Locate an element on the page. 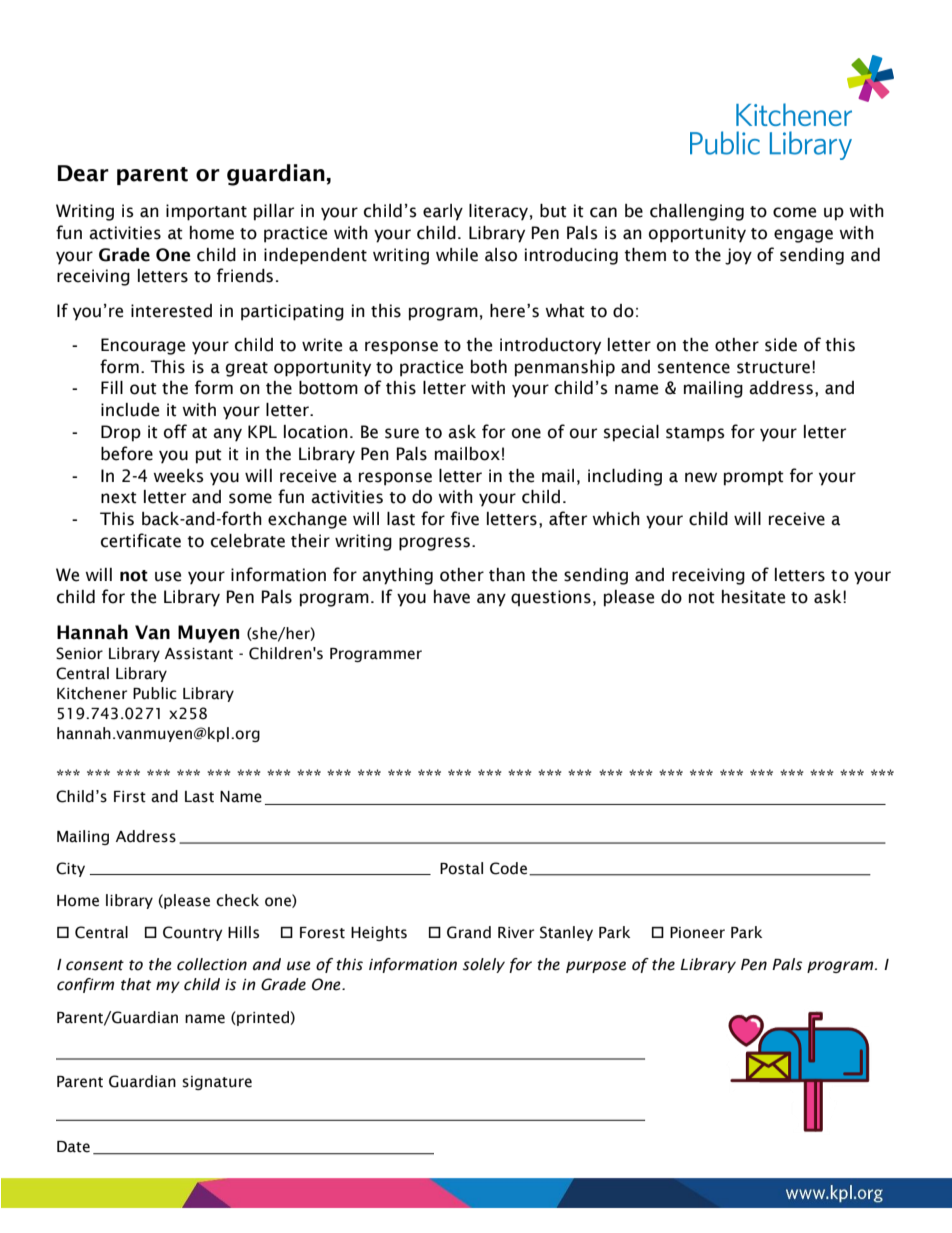  First is located at coordinates (130, 797).
